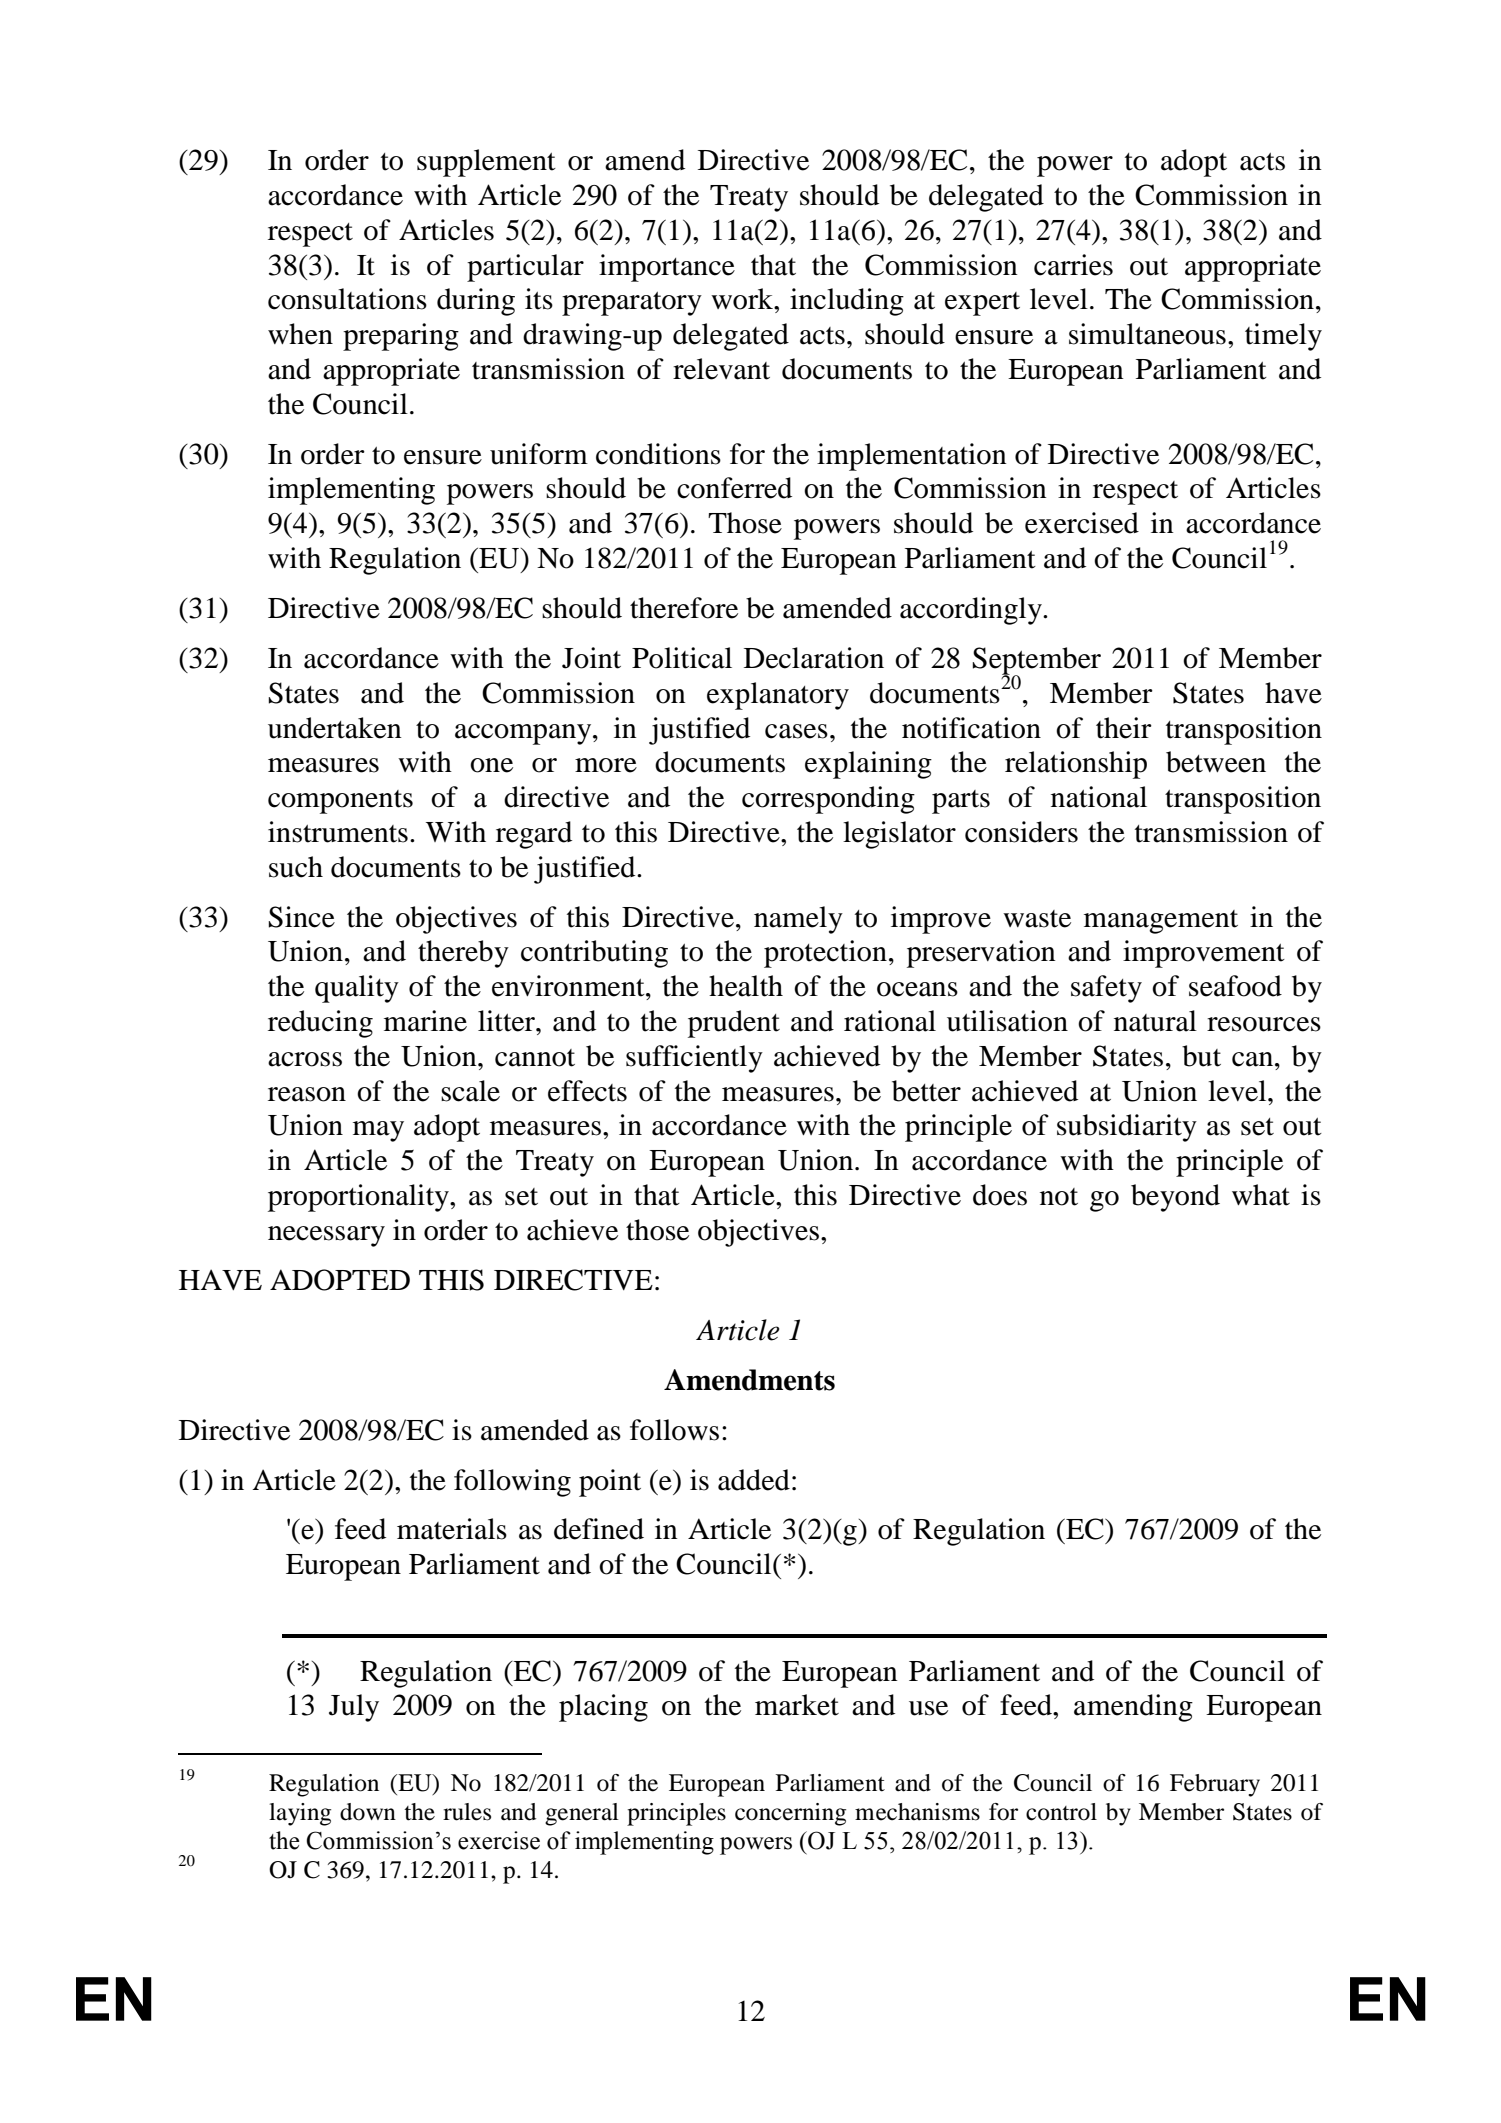  What do you see at coordinates (1155, 1021) in the image?
I see `natural` at bounding box center [1155, 1021].
